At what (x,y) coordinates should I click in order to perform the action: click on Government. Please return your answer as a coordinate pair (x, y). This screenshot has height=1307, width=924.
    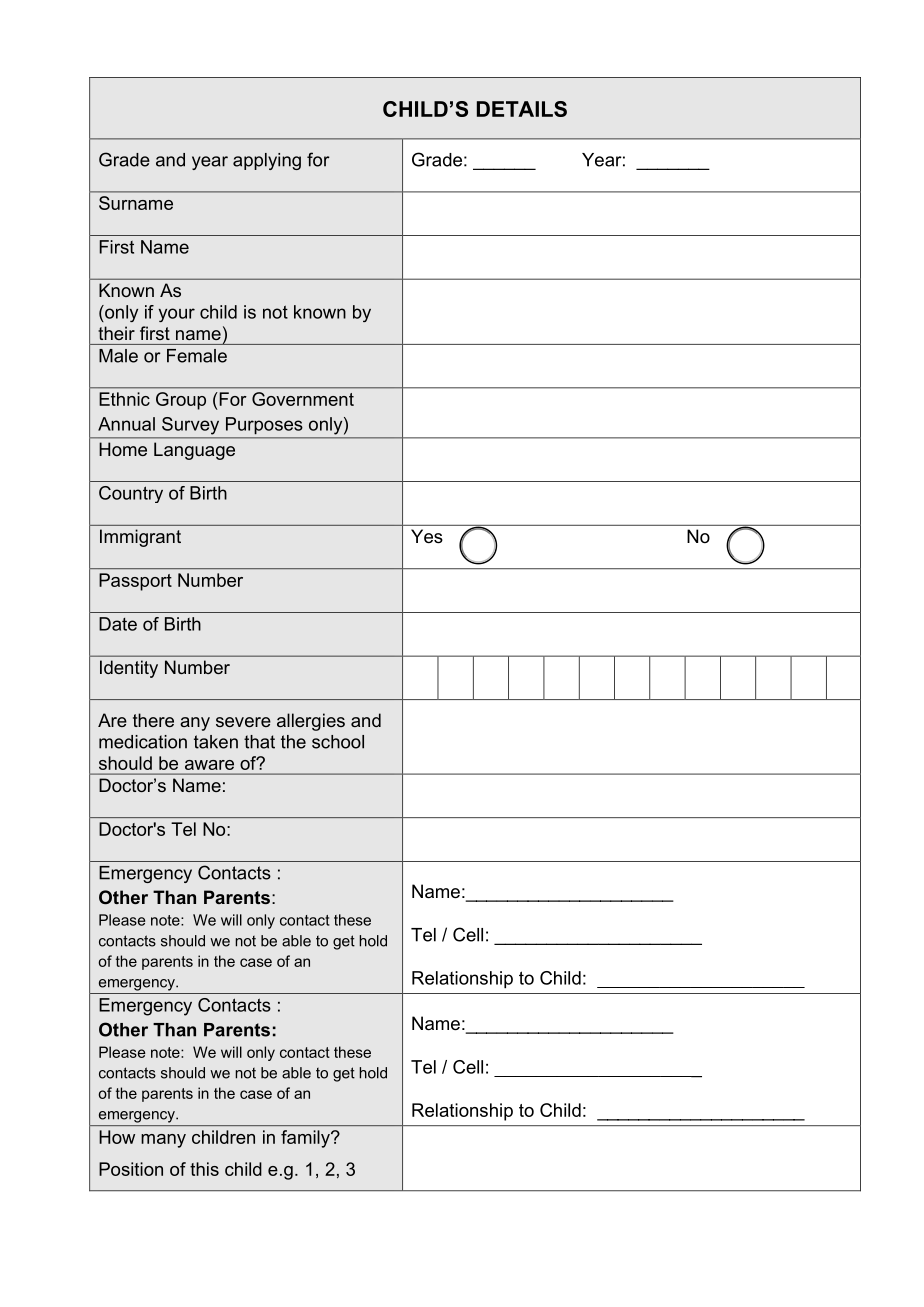
    Looking at the image, I should click on (303, 399).
